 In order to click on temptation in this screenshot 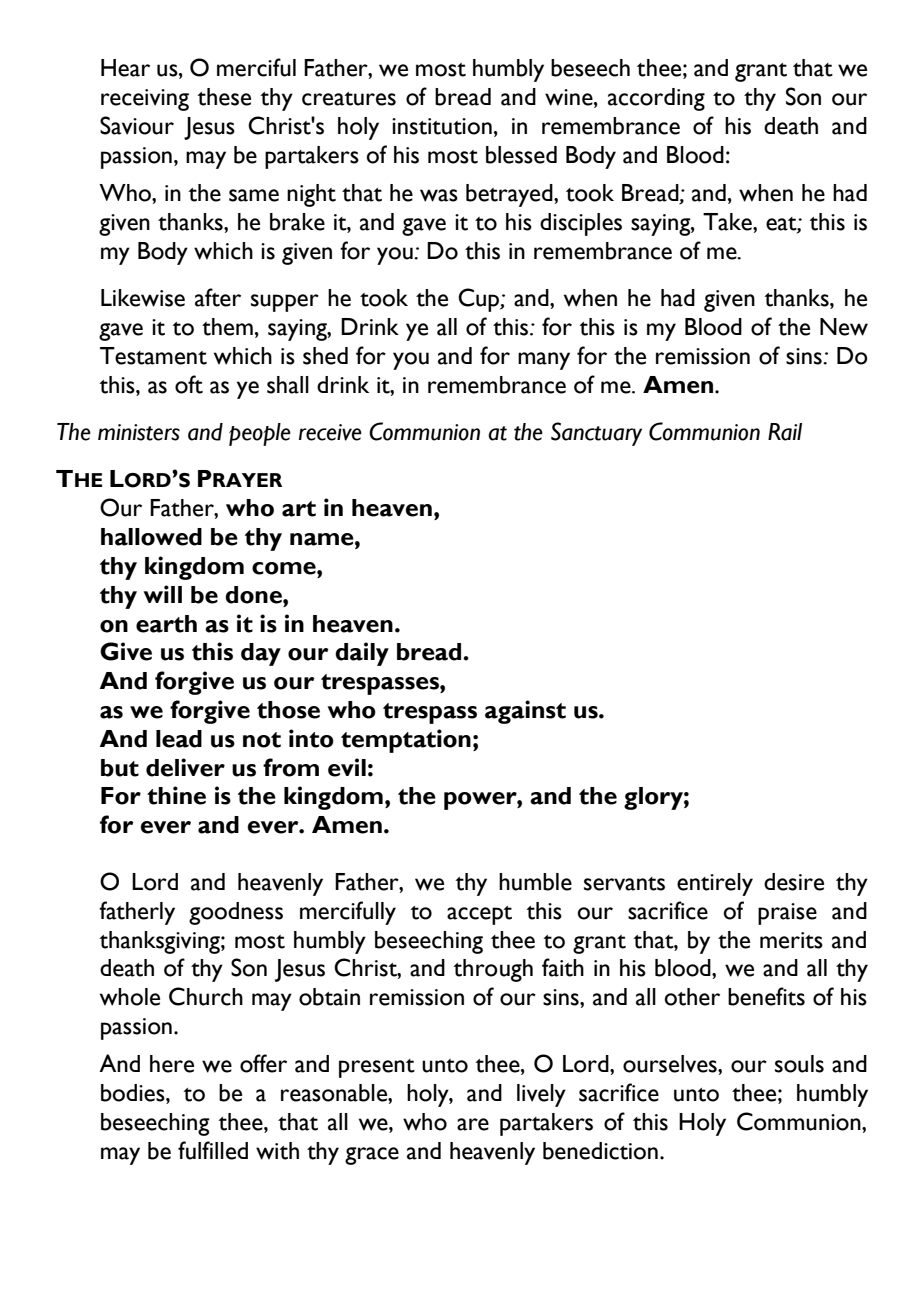, I will do `click(406, 741)`.
